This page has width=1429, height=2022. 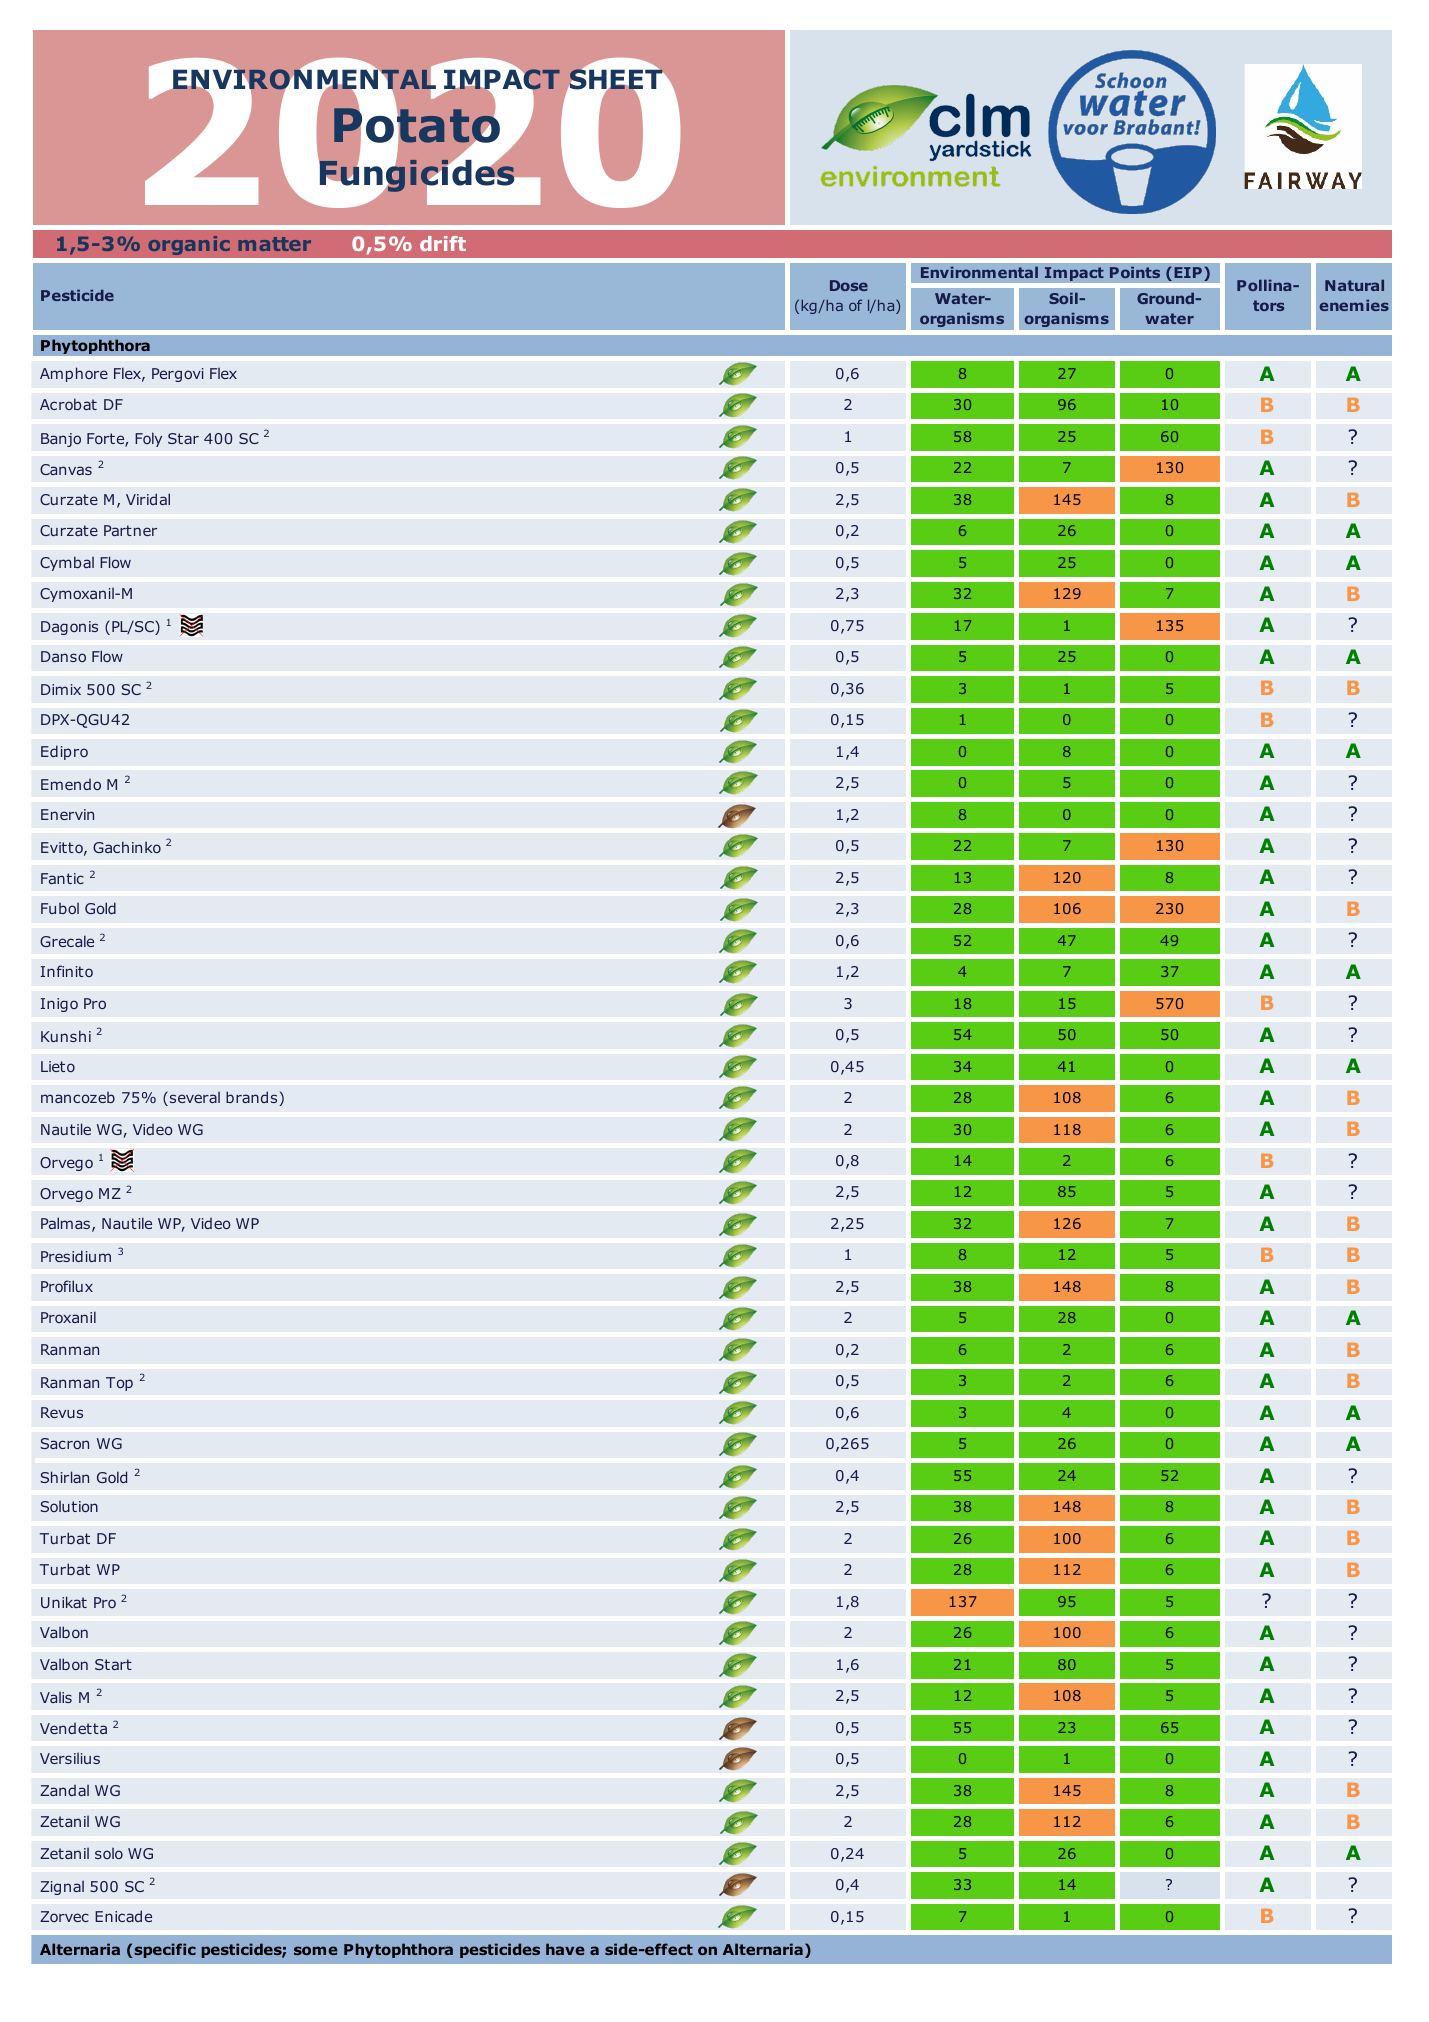 What do you see at coordinates (1354, 305) in the page?
I see `enemies` at bounding box center [1354, 305].
